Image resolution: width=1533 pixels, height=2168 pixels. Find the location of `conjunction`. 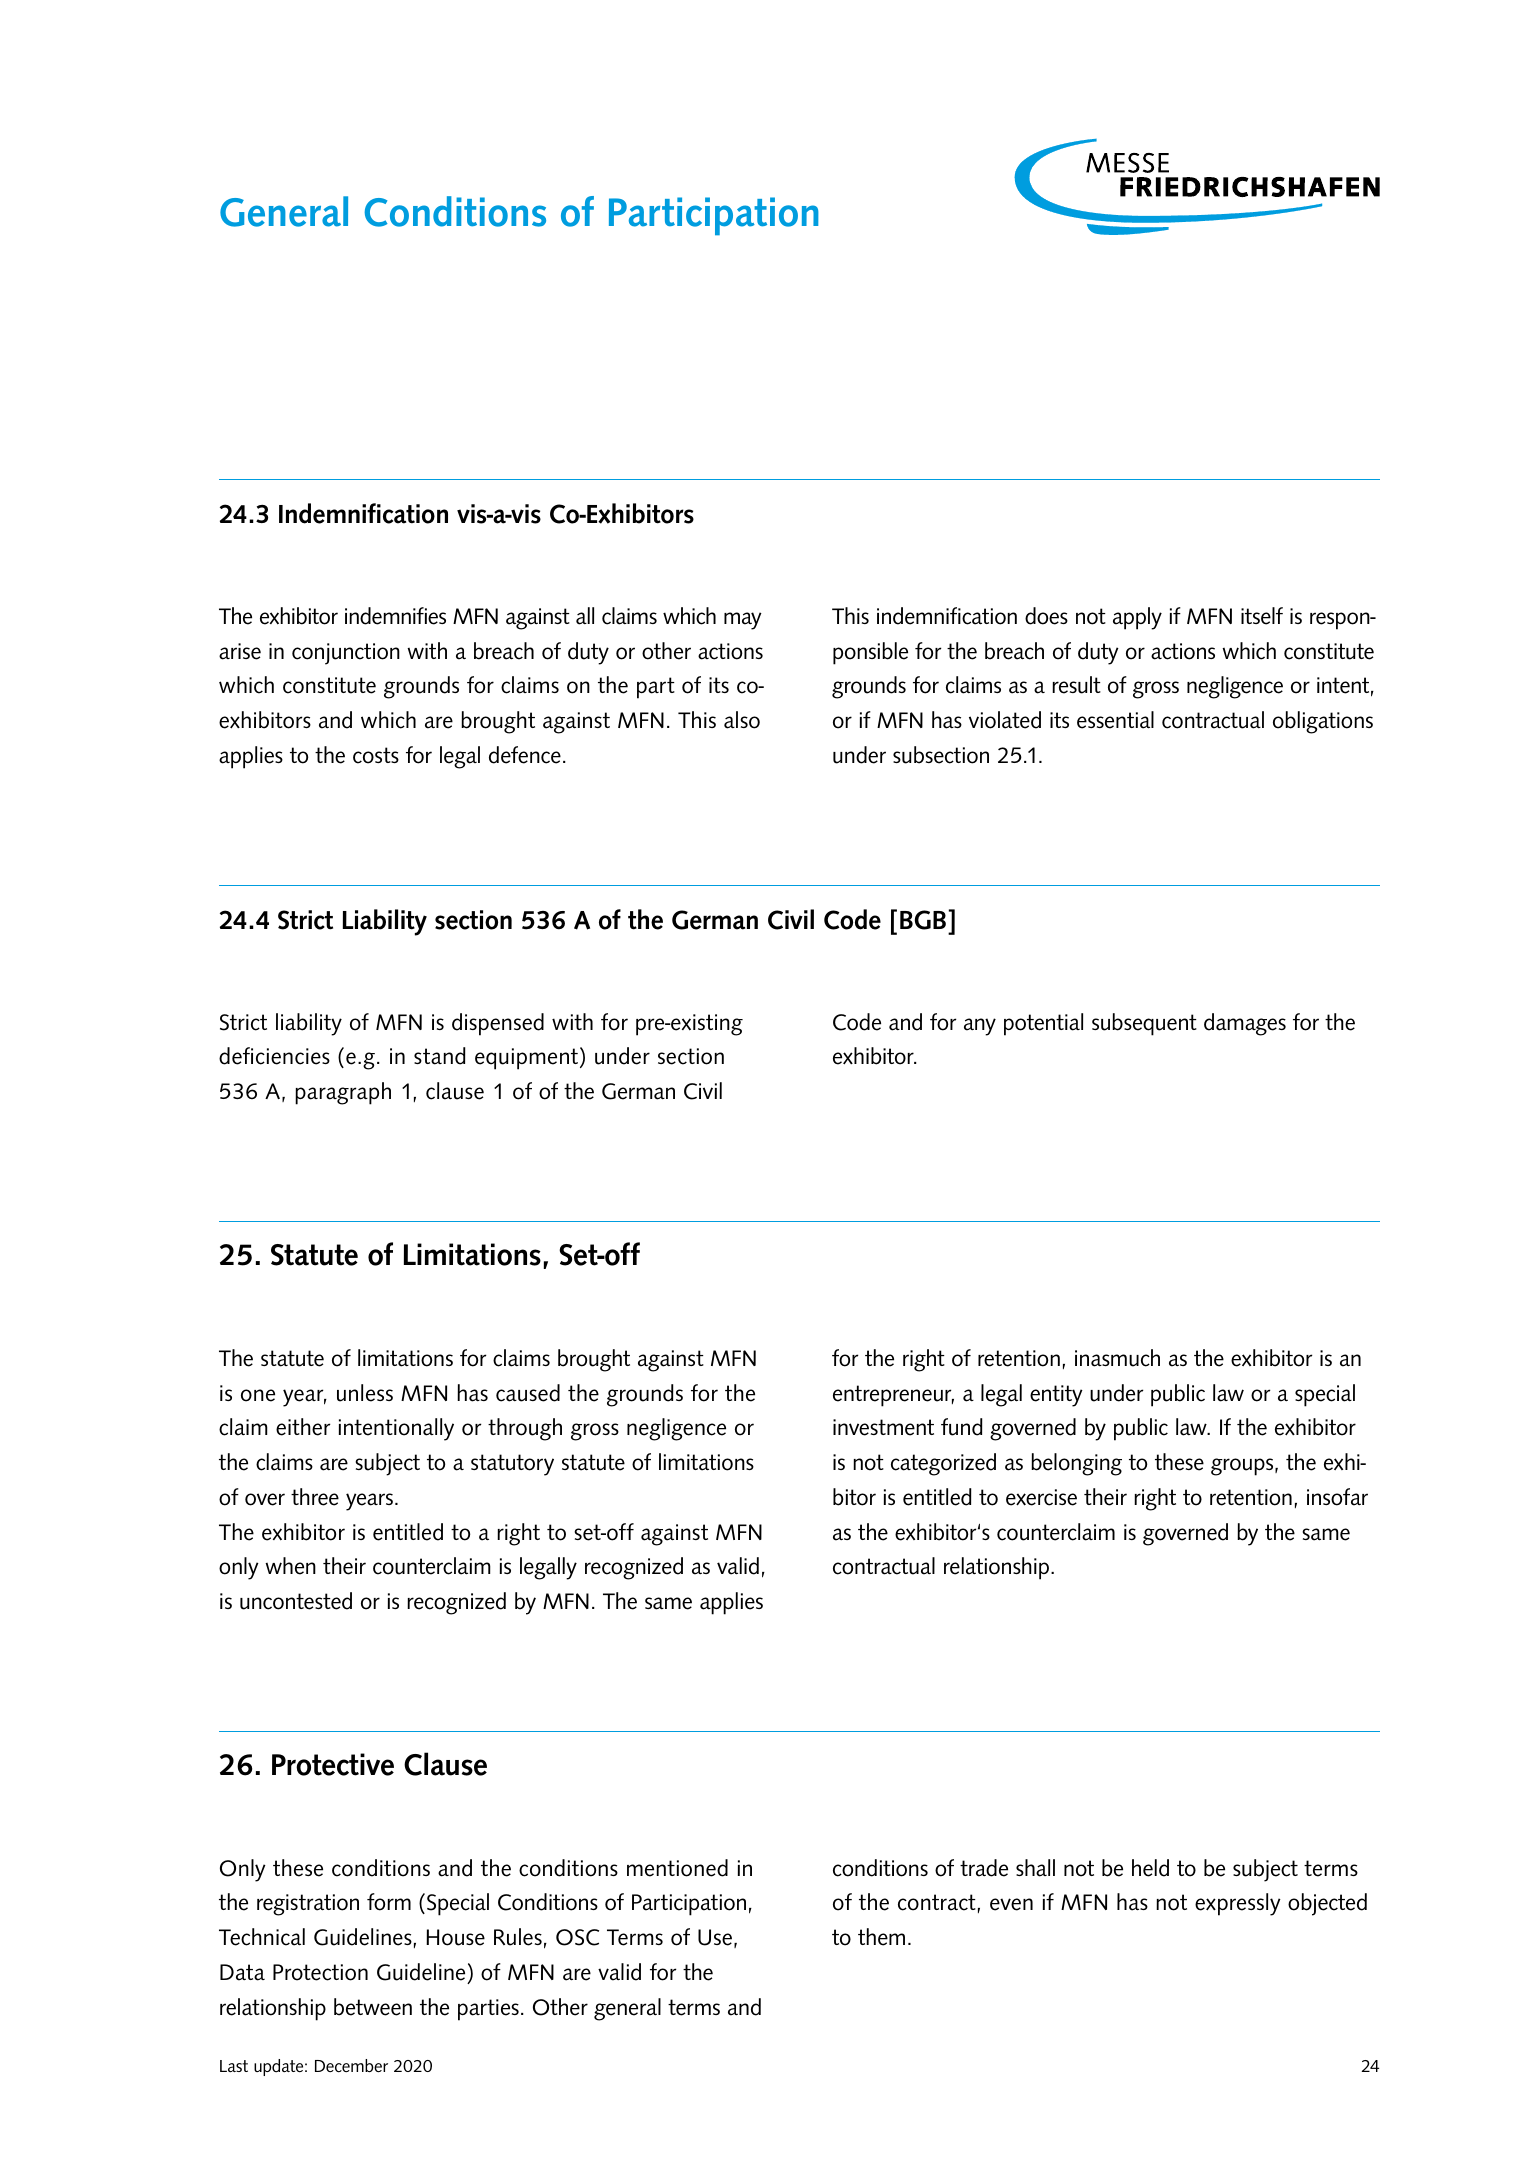

conjunction is located at coordinates (346, 654).
